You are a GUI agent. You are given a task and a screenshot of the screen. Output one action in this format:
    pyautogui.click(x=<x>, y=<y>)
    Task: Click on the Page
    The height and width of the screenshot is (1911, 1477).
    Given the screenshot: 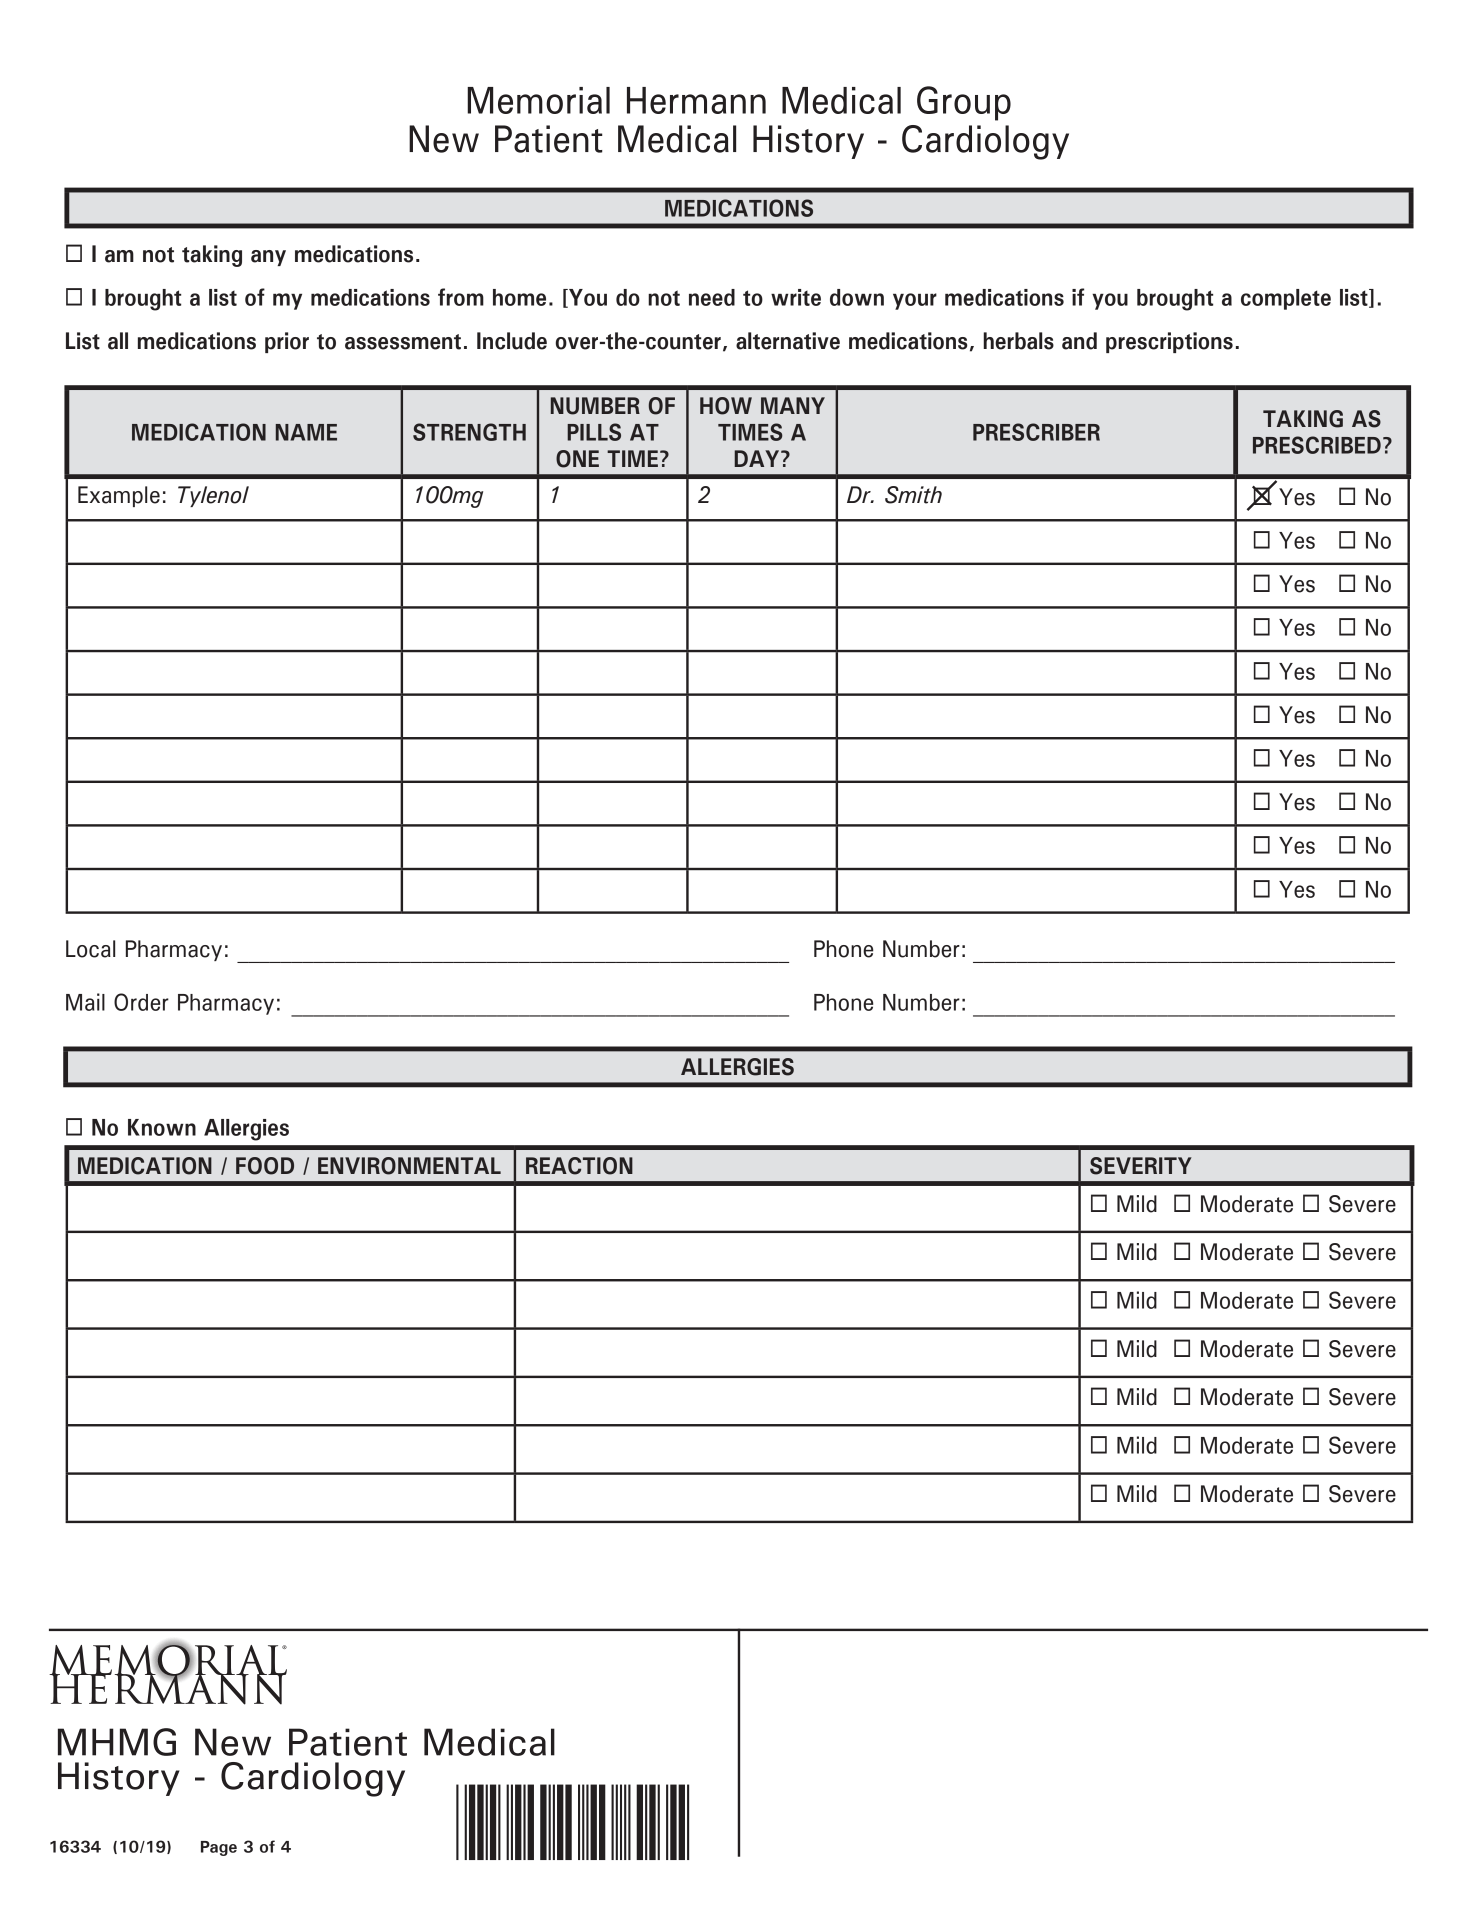 What is the action you would take?
    pyautogui.click(x=219, y=1848)
